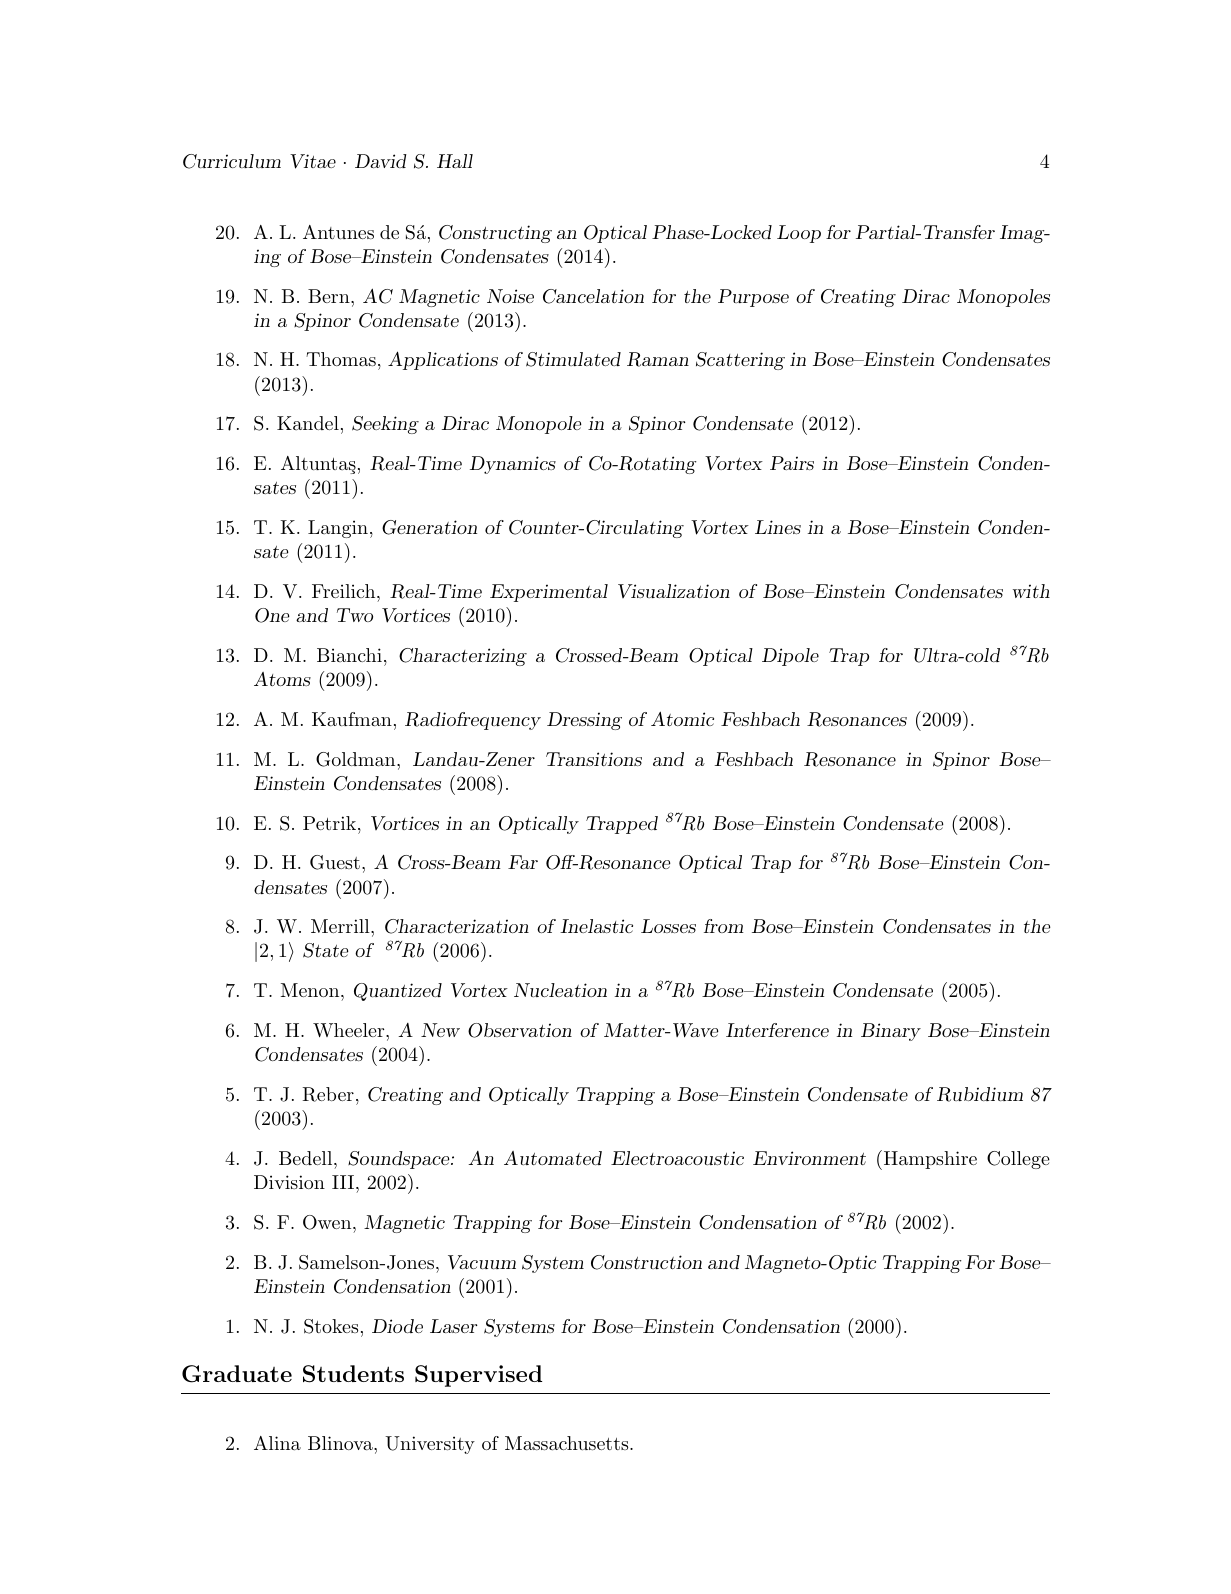 The image size is (1231, 1594). I want to click on with, so click(1031, 591).
